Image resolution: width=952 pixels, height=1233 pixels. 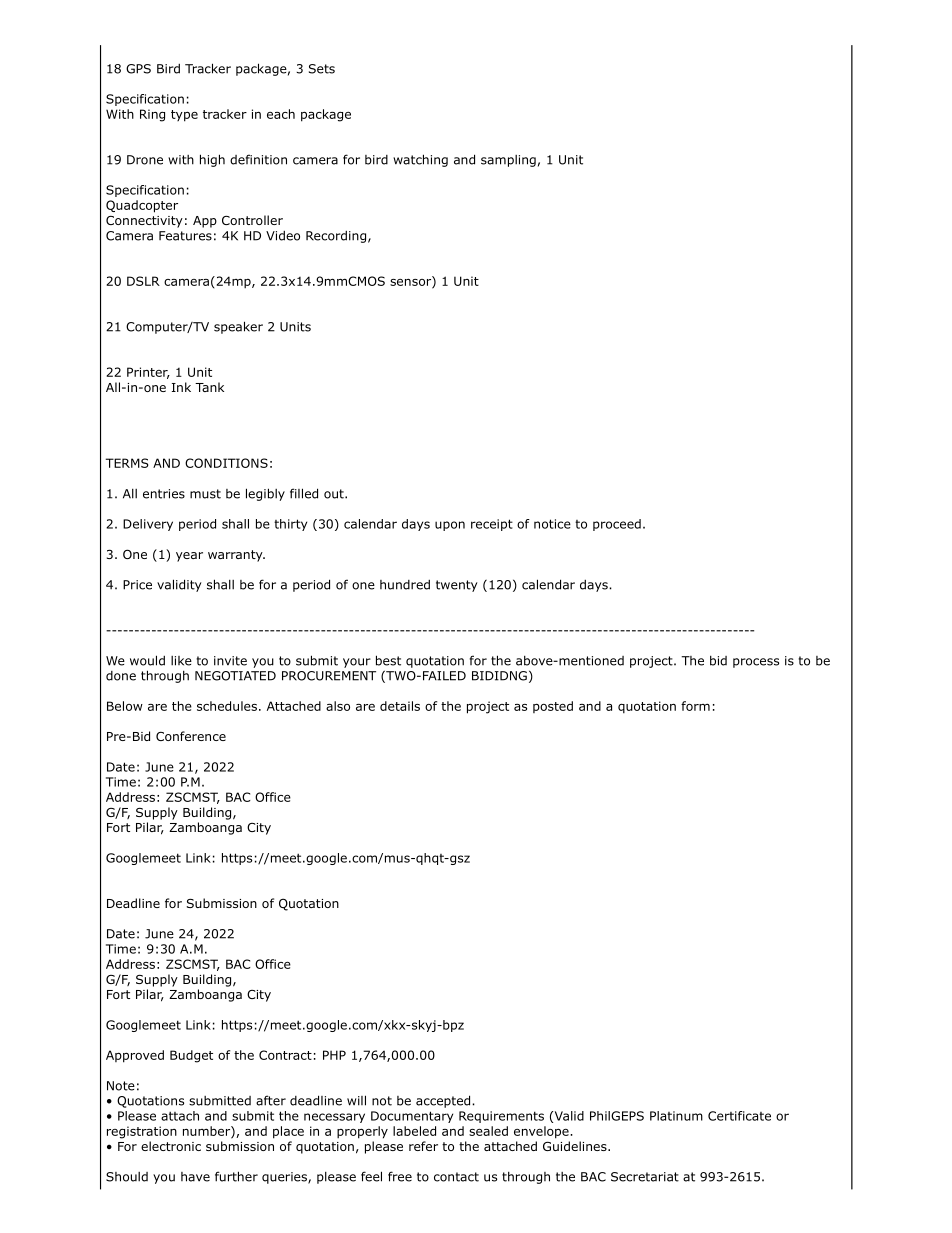 What do you see at coordinates (420, 160) in the document?
I see `watching` at bounding box center [420, 160].
